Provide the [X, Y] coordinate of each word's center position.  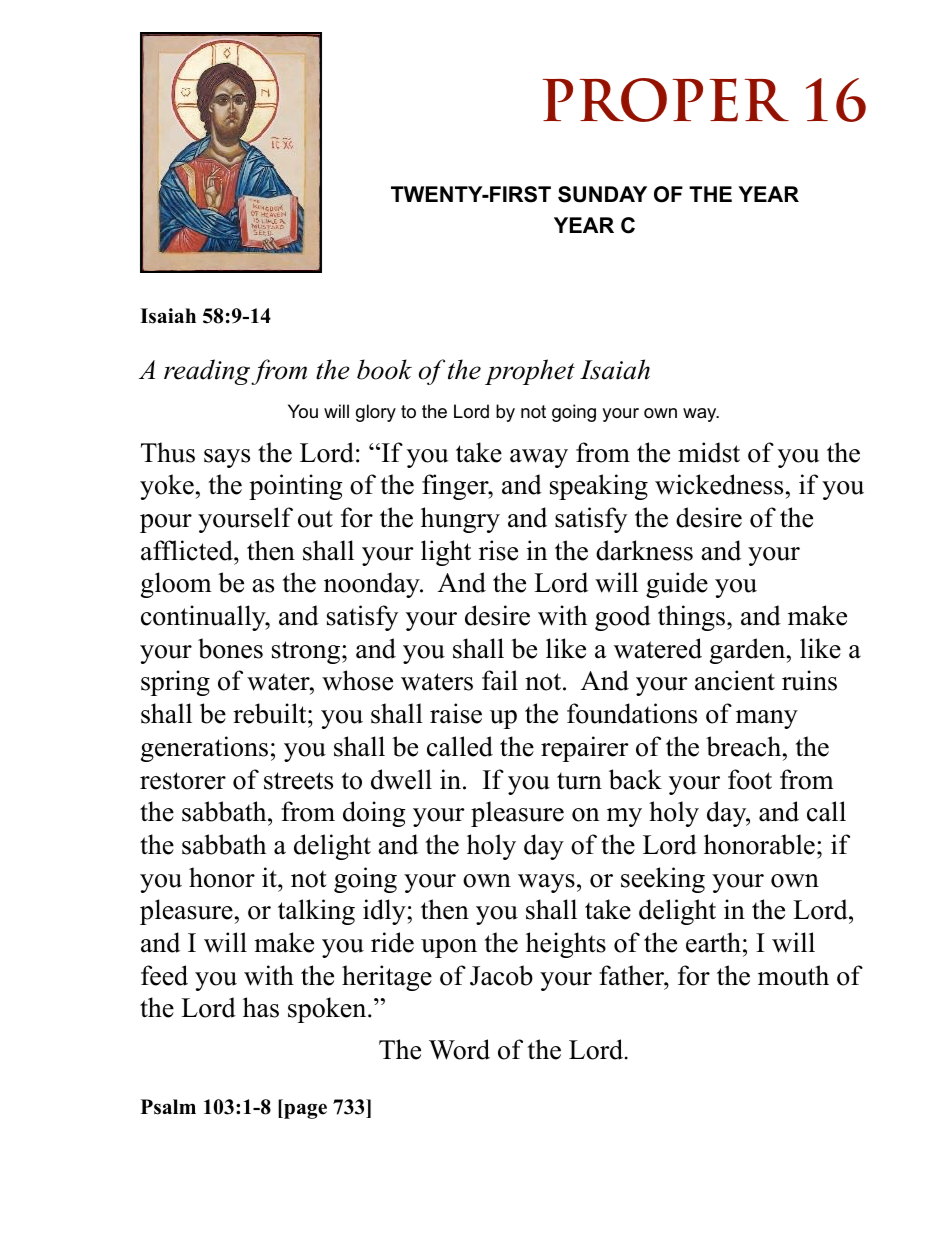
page [304, 1111]
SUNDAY [602, 194]
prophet [530, 372]
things [693, 618]
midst [709, 452]
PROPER [665, 100]
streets [298, 781]
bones [230, 648]
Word [459, 1049]
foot [750, 779]
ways [546, 883]
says [227, 458]
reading [208, 372]
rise [498, 550]
